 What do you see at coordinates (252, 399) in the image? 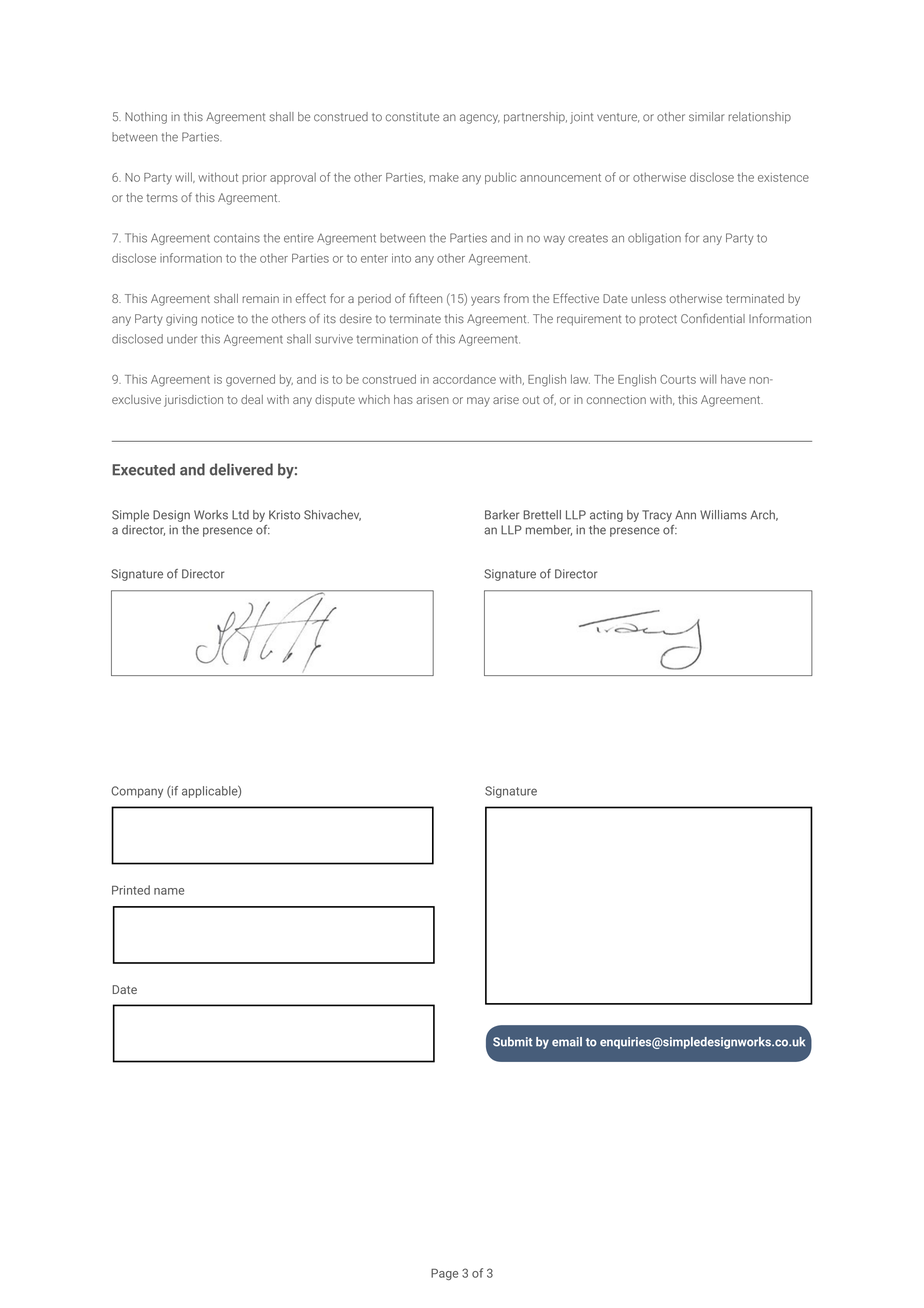
I see `deal` at bounding box center [252, 399].
